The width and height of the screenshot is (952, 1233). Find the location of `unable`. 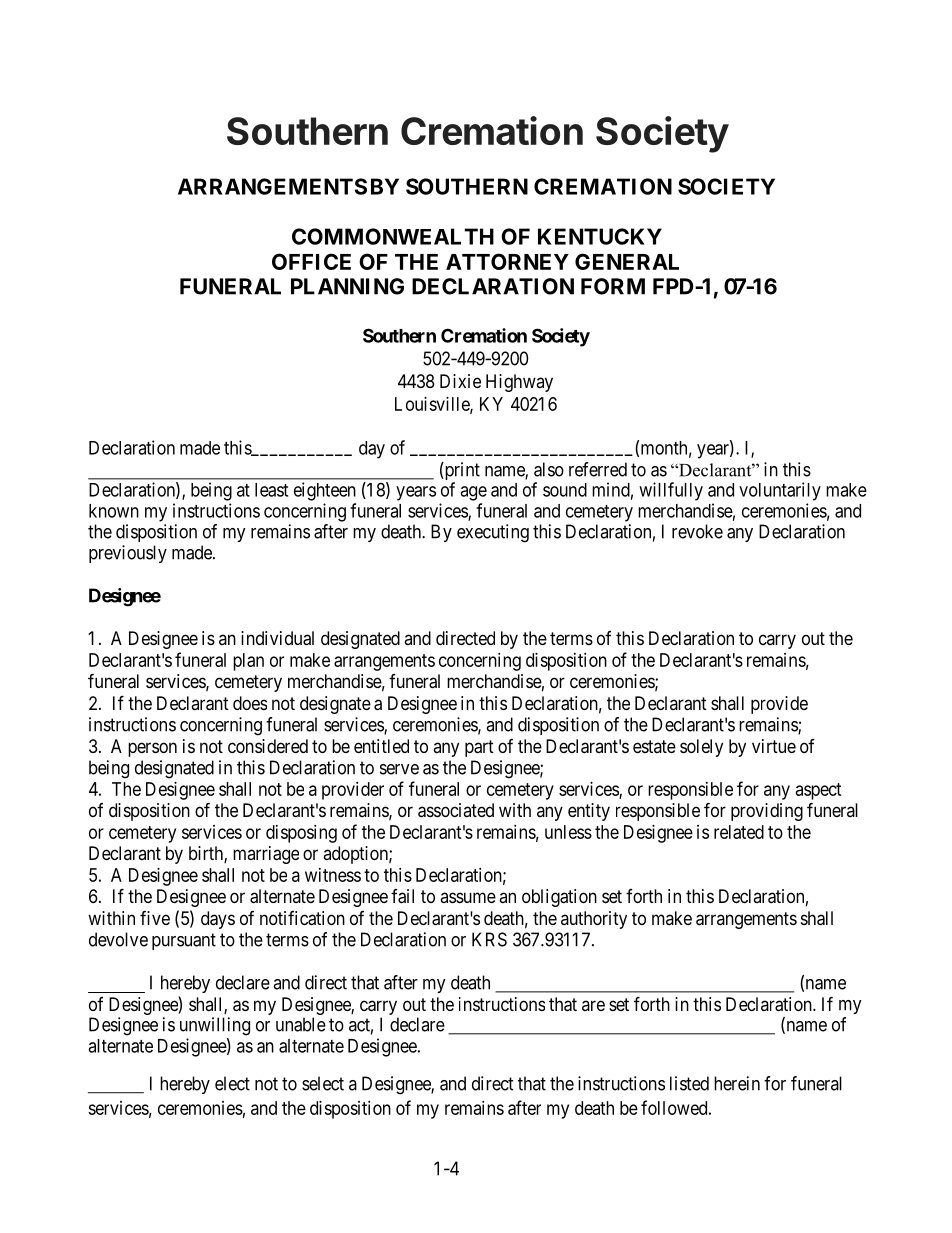

unable is located at coordinates (301, 1024).
